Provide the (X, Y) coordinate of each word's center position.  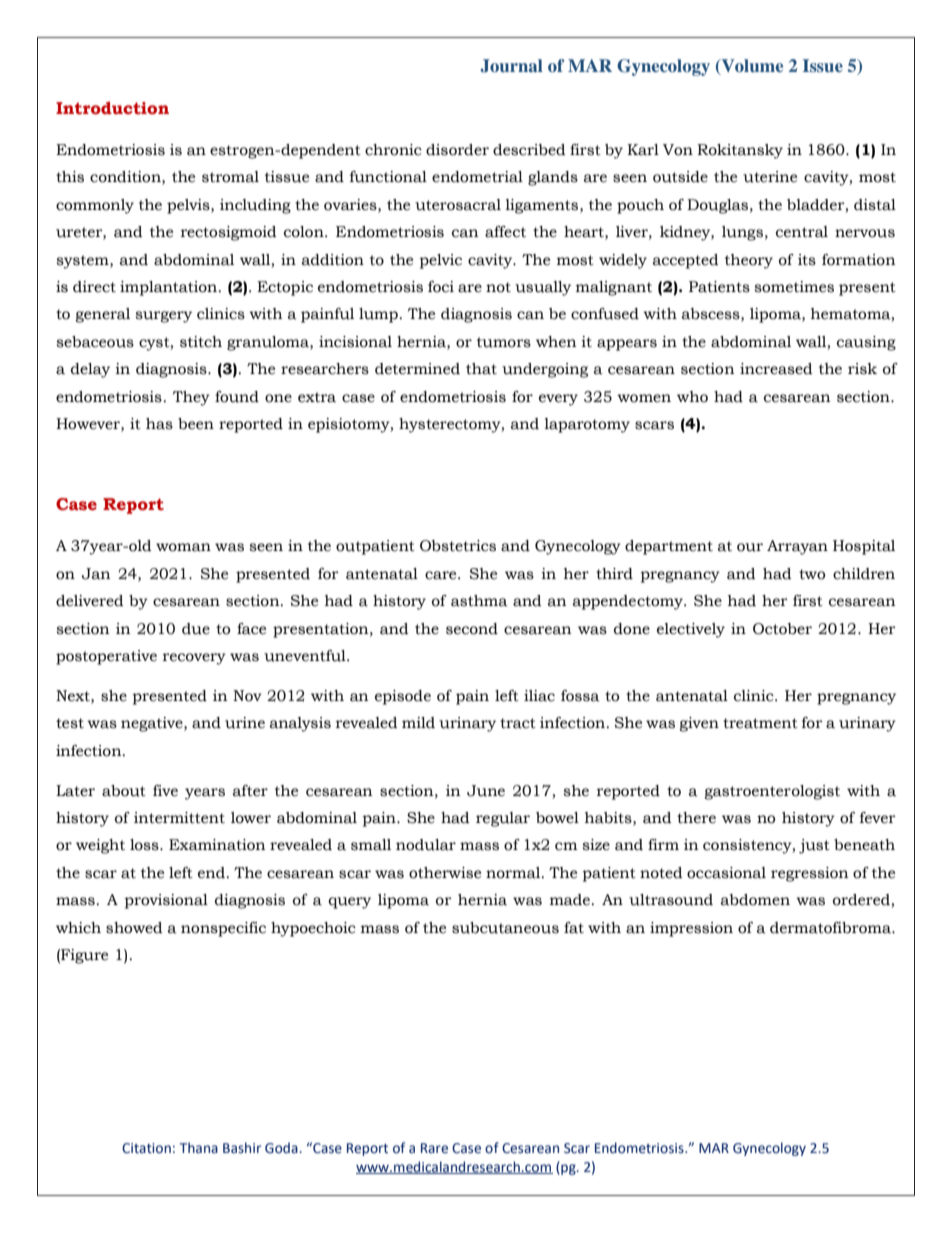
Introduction (112, 108)
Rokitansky (740, 151)
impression (691, 929)
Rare (434, 1148)
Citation (146, 1148)
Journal (511, 66)
